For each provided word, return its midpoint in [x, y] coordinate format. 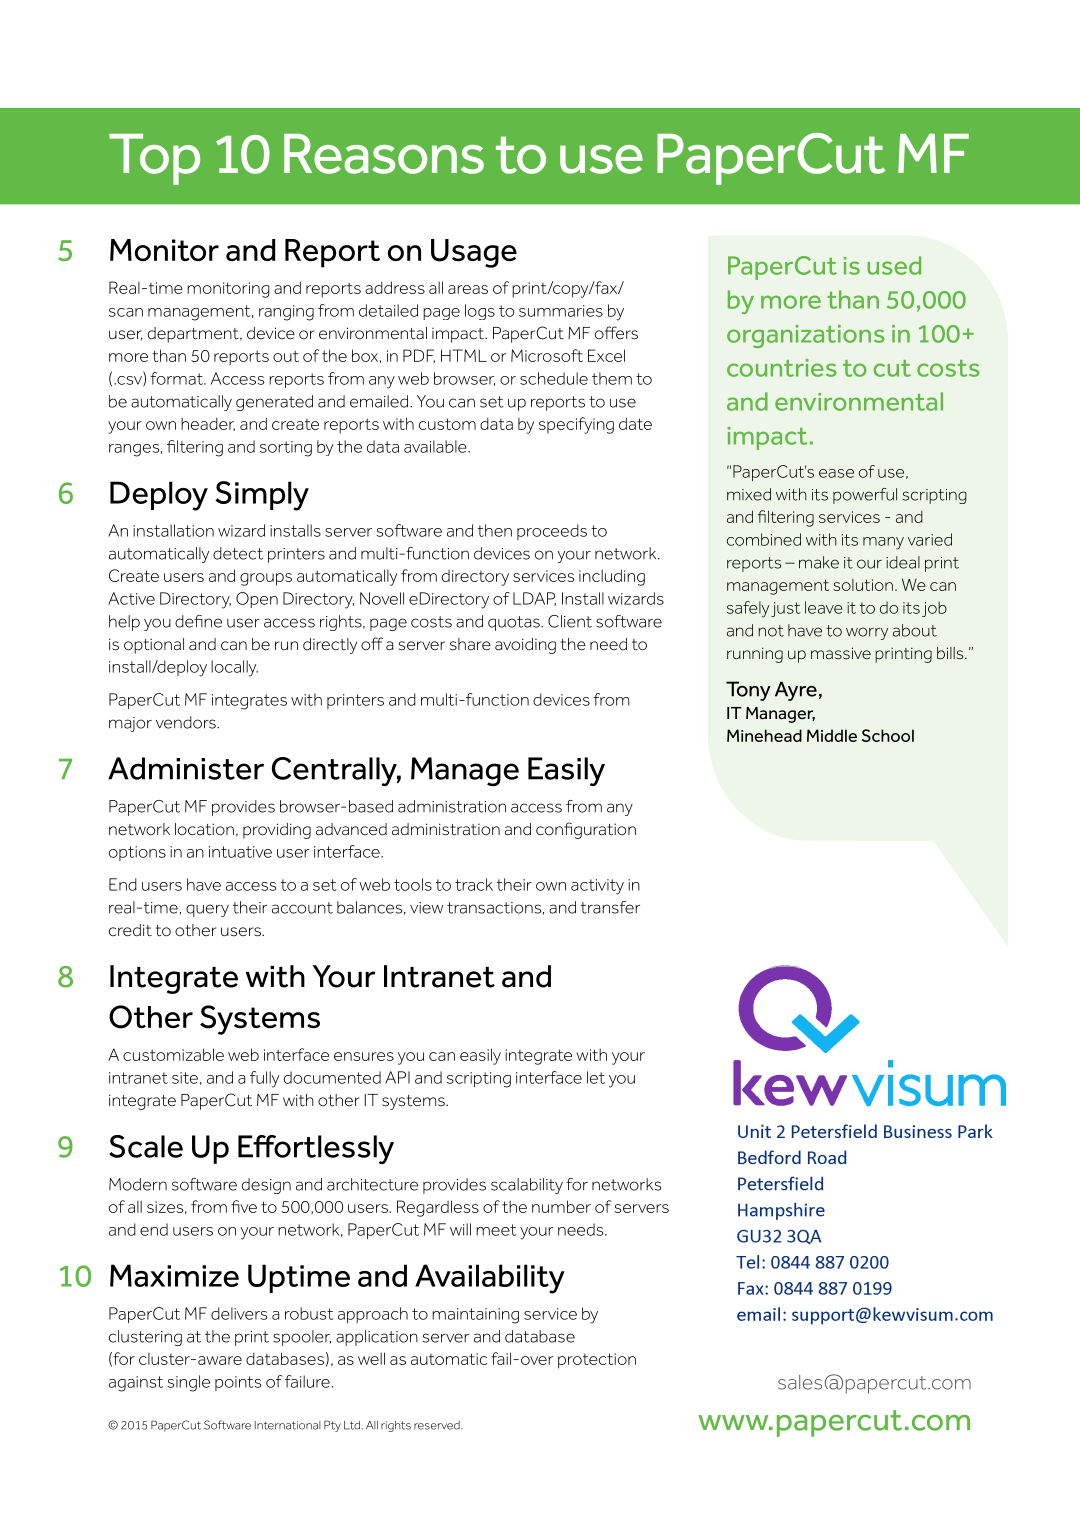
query [207, 910]
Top [154, 159]
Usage [474, 253]
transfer [610, 907]
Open [257, 600]
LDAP [534, 599]
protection [597, 1361]
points [238, 1383]
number [561, 1206]
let [596, 1077]
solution [863, 585]
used [894, 265]
